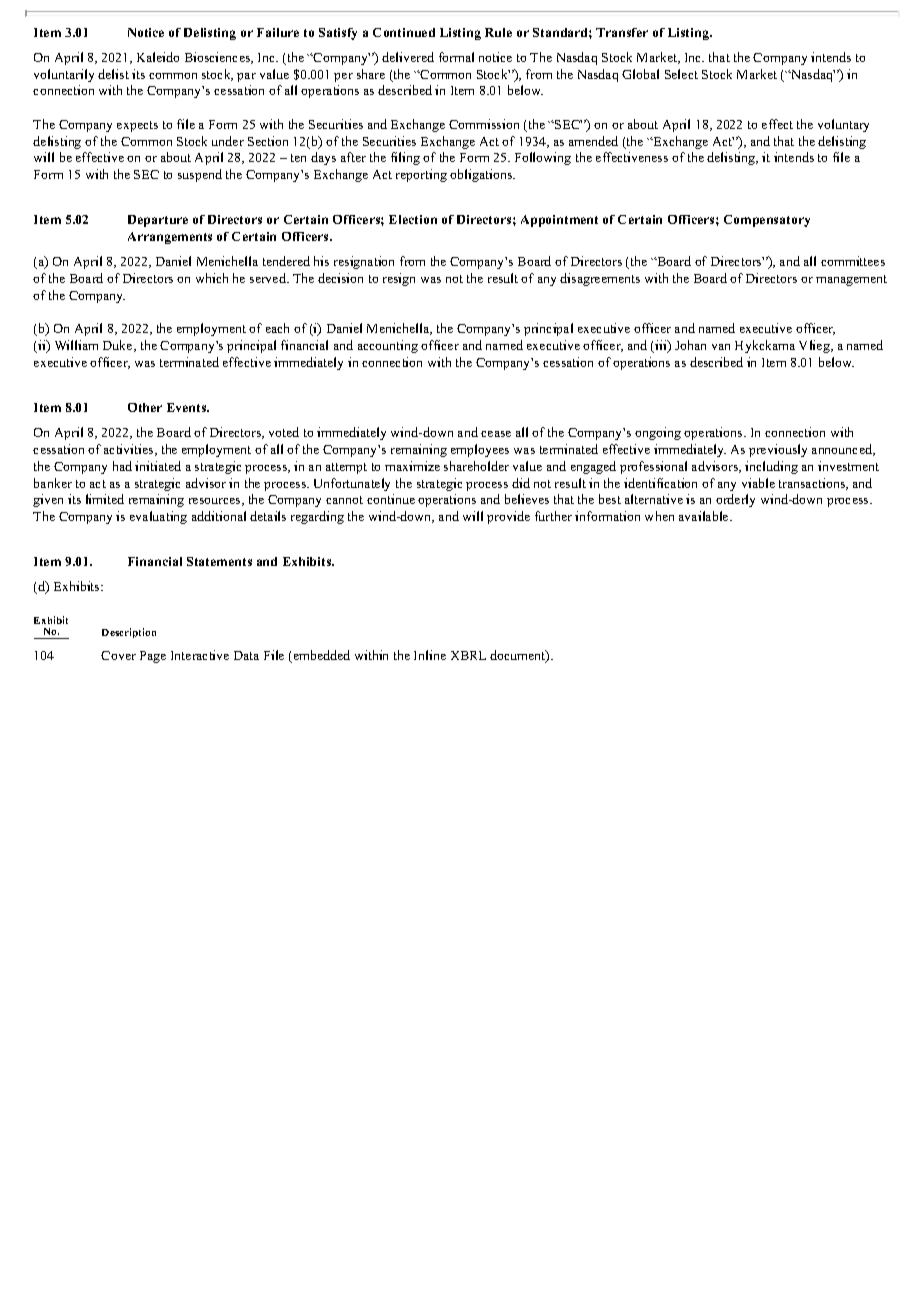 The width and height of the screenshot is (924, 1308). What do you see at coordinates (170, 238) in the screenshot?
I see `Arrangements` at bounding box center [170, 238].
